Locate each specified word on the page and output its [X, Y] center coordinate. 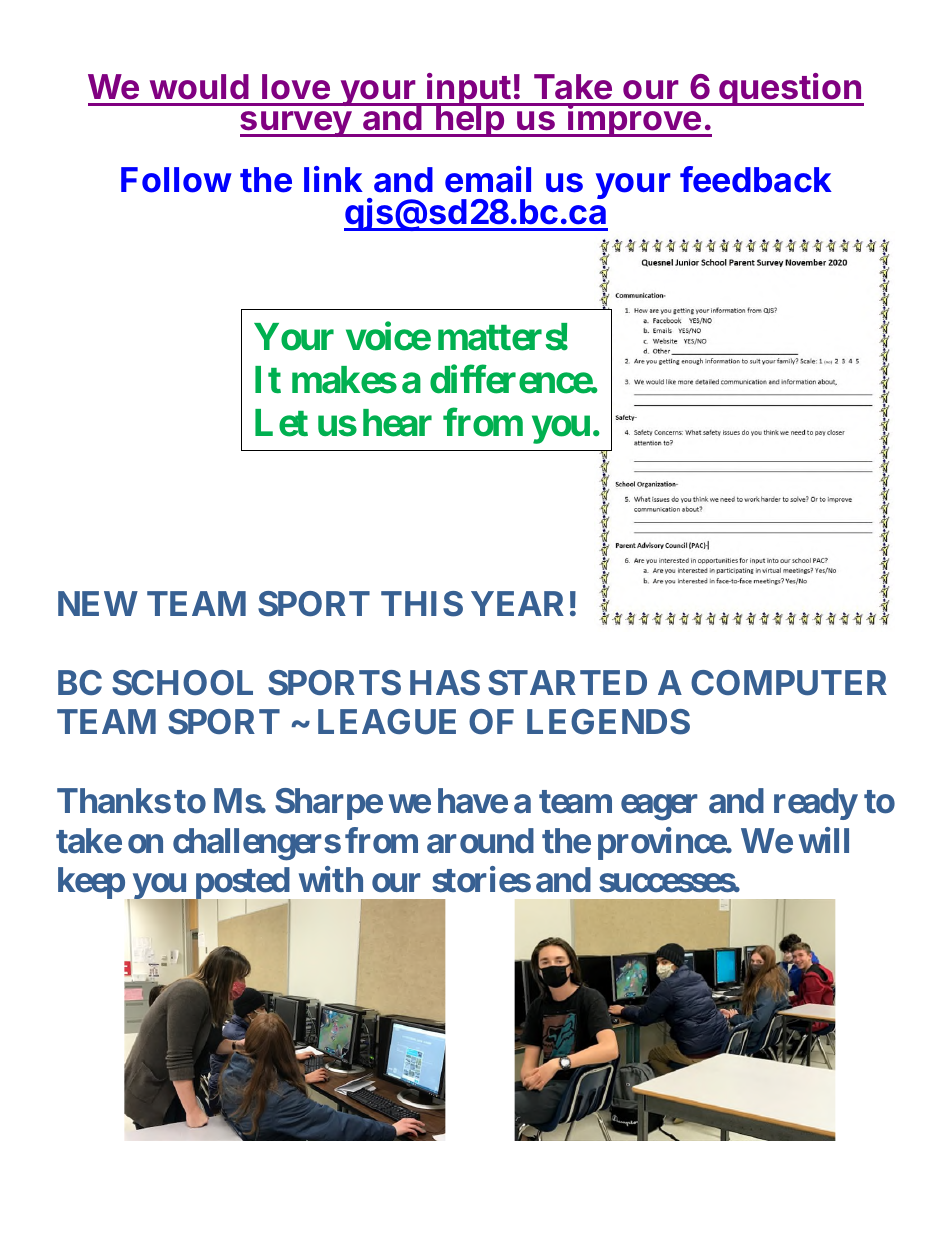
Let [281, 423]
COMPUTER [789, 683]
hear [397, 423]
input [469, 91]
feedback [756, 179]
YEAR [517, 603]
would [199, 87]
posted [242, 884]
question [790, 89]
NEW [98, 603]
